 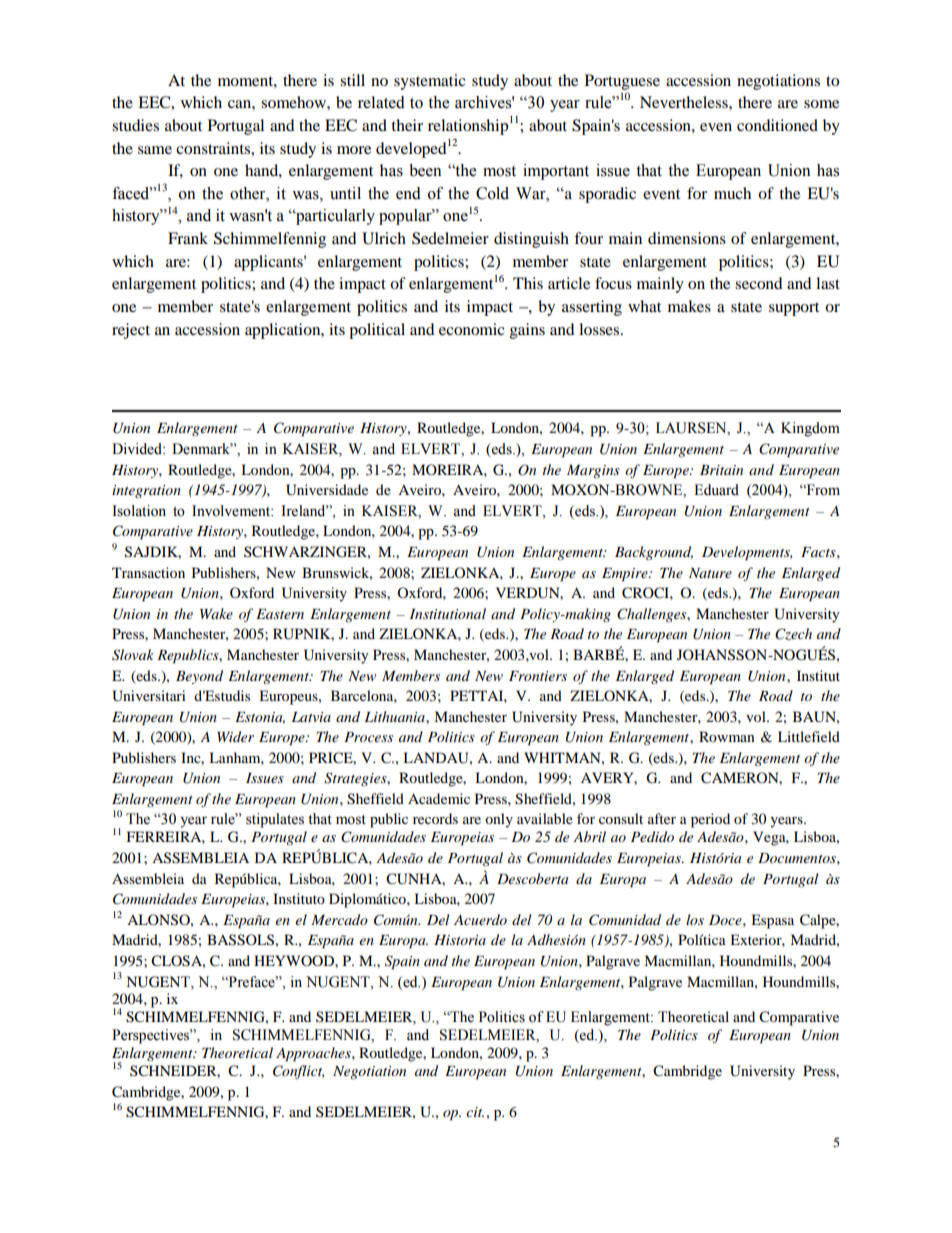 What do you see at coordinates (298, 1072) in the screenshot?
I see `Conflict` at bounding box center [298, 1072].
